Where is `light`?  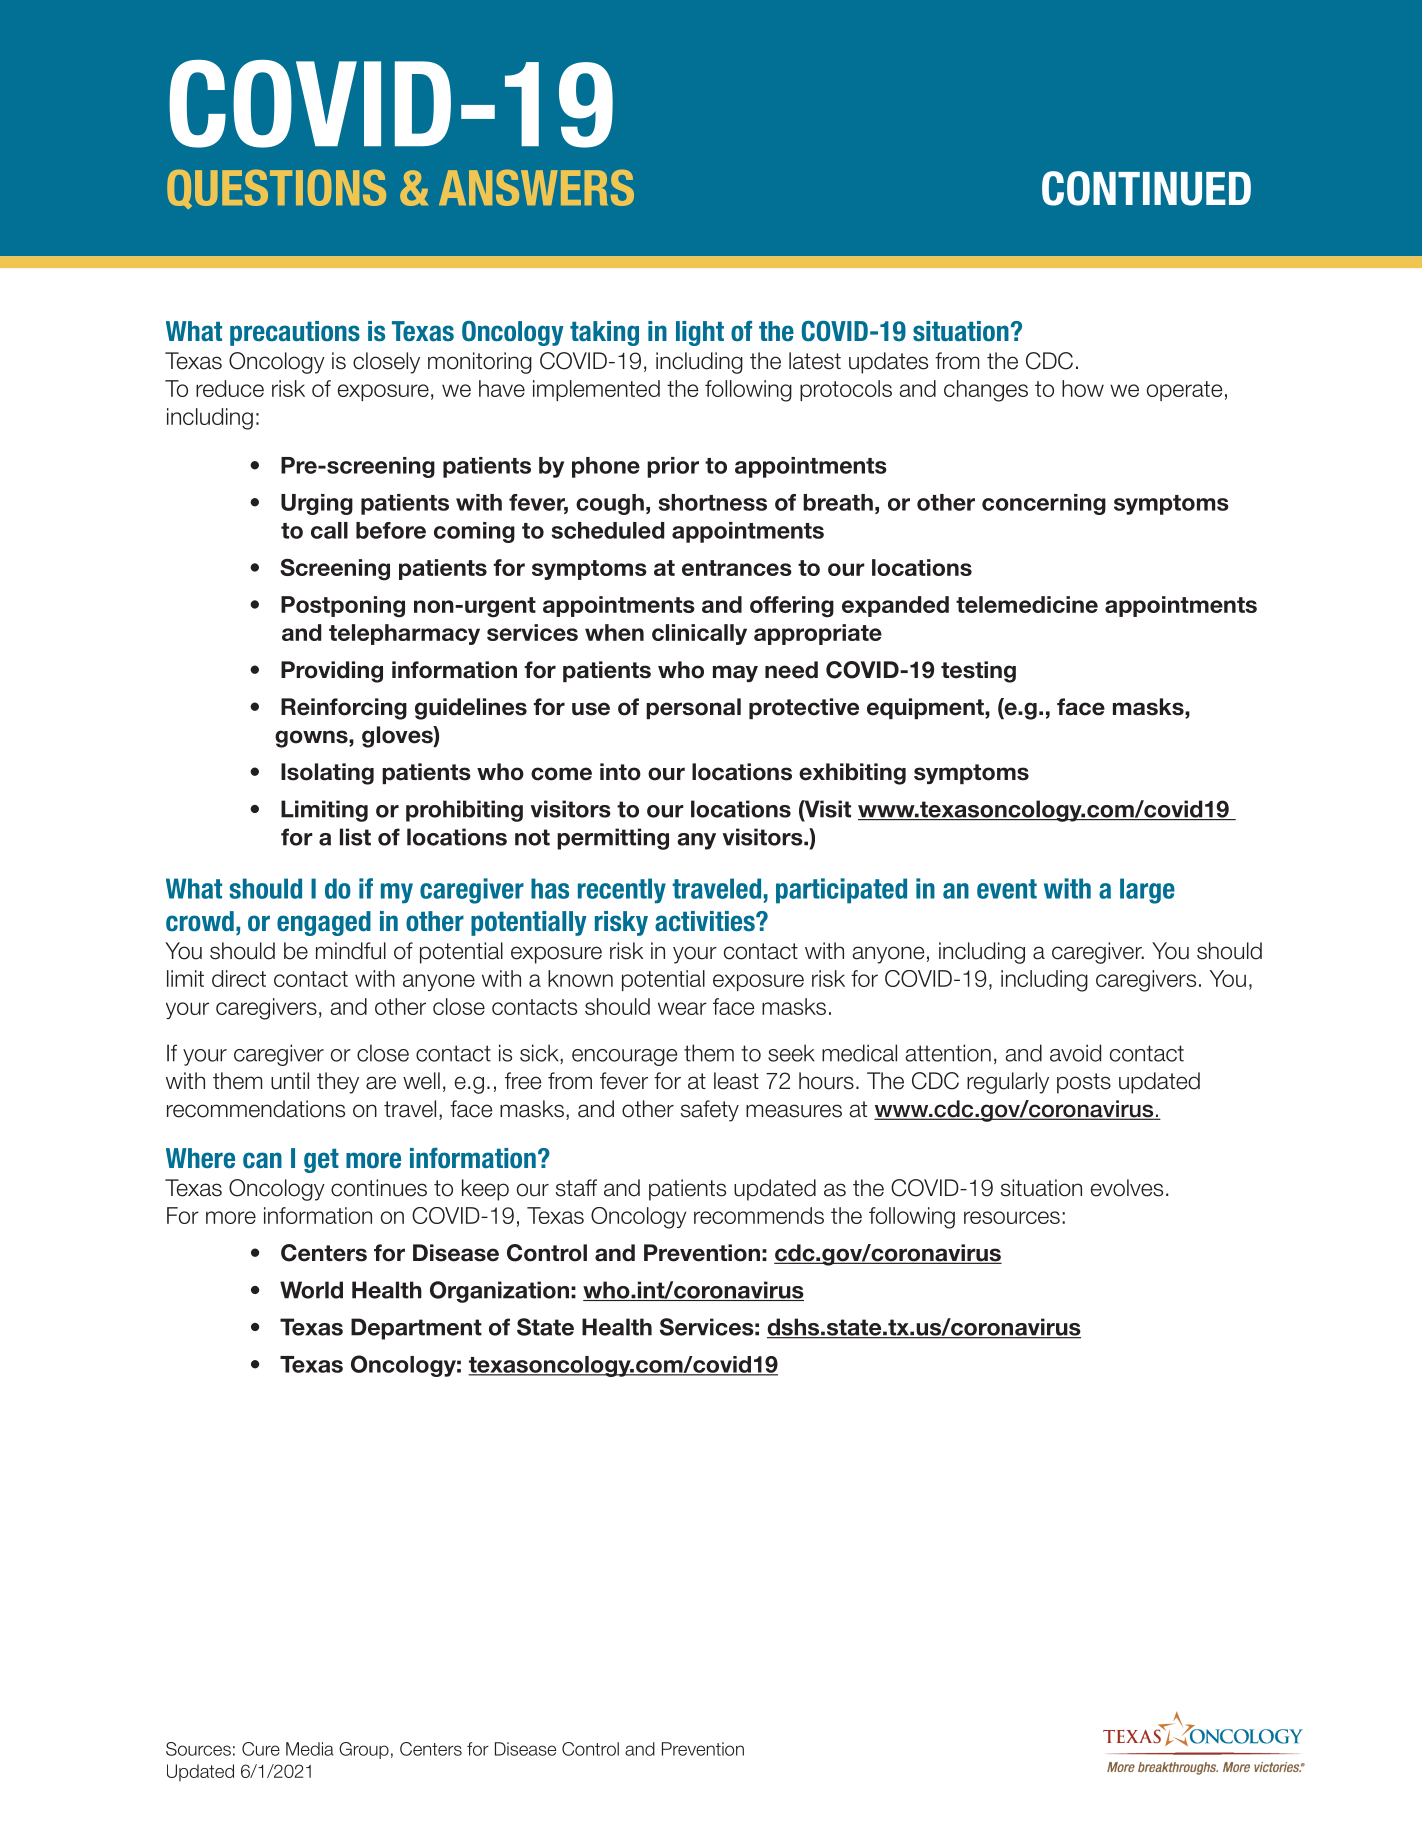 light is located at coordinates (700, 333).
